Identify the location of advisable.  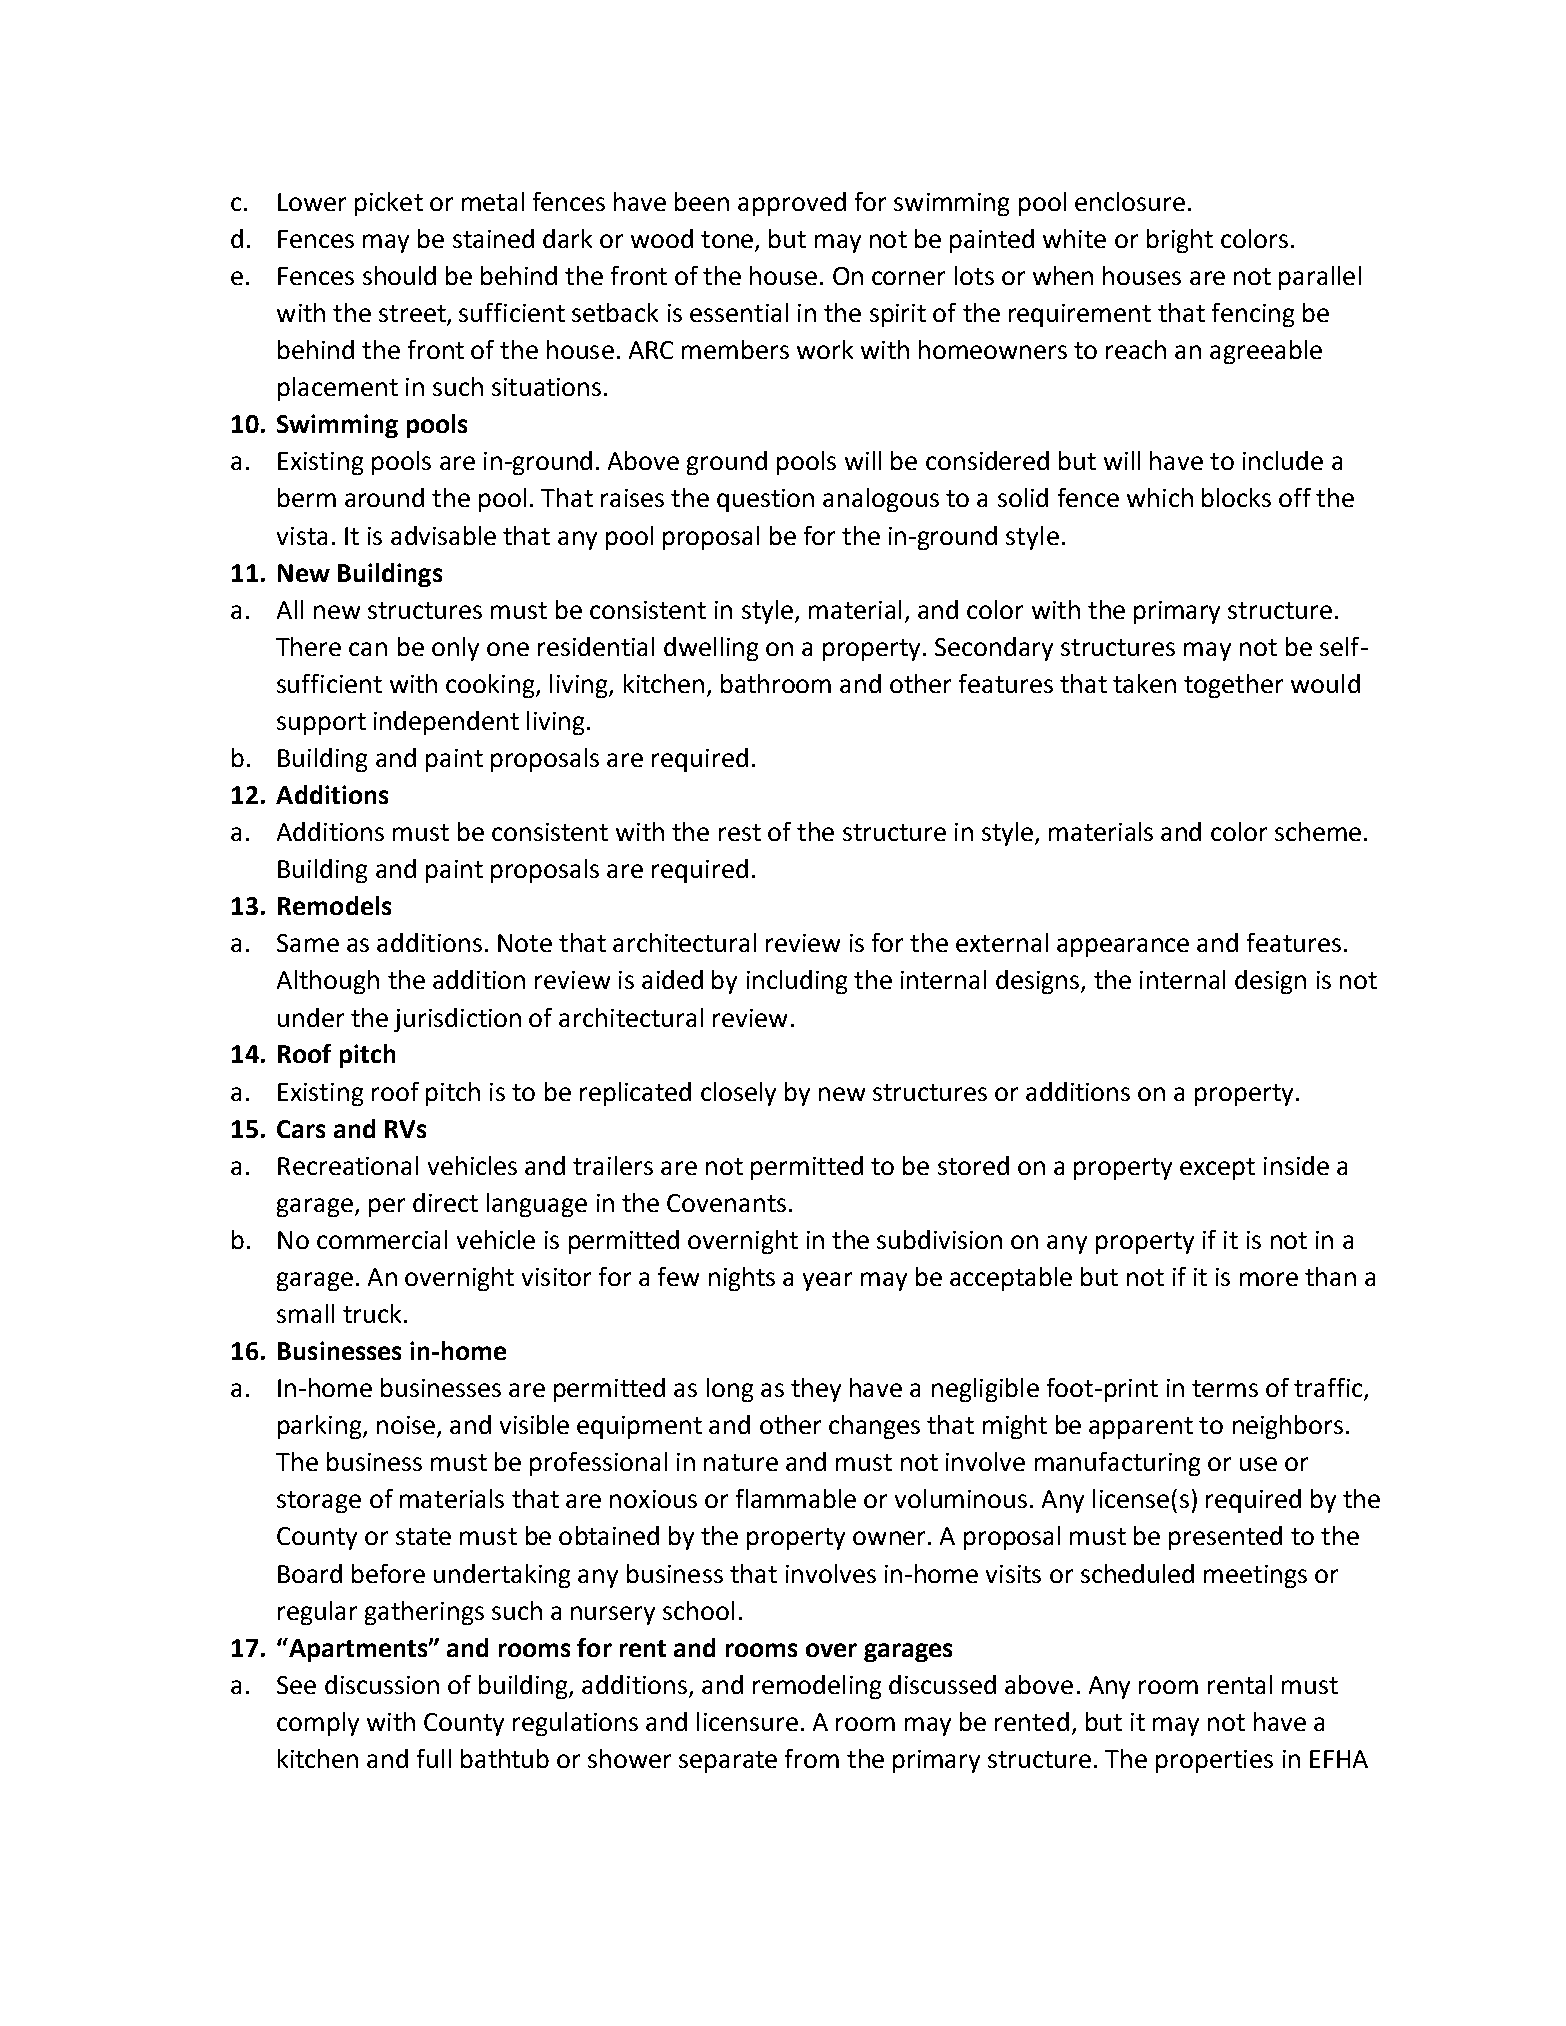
(443, 535).
